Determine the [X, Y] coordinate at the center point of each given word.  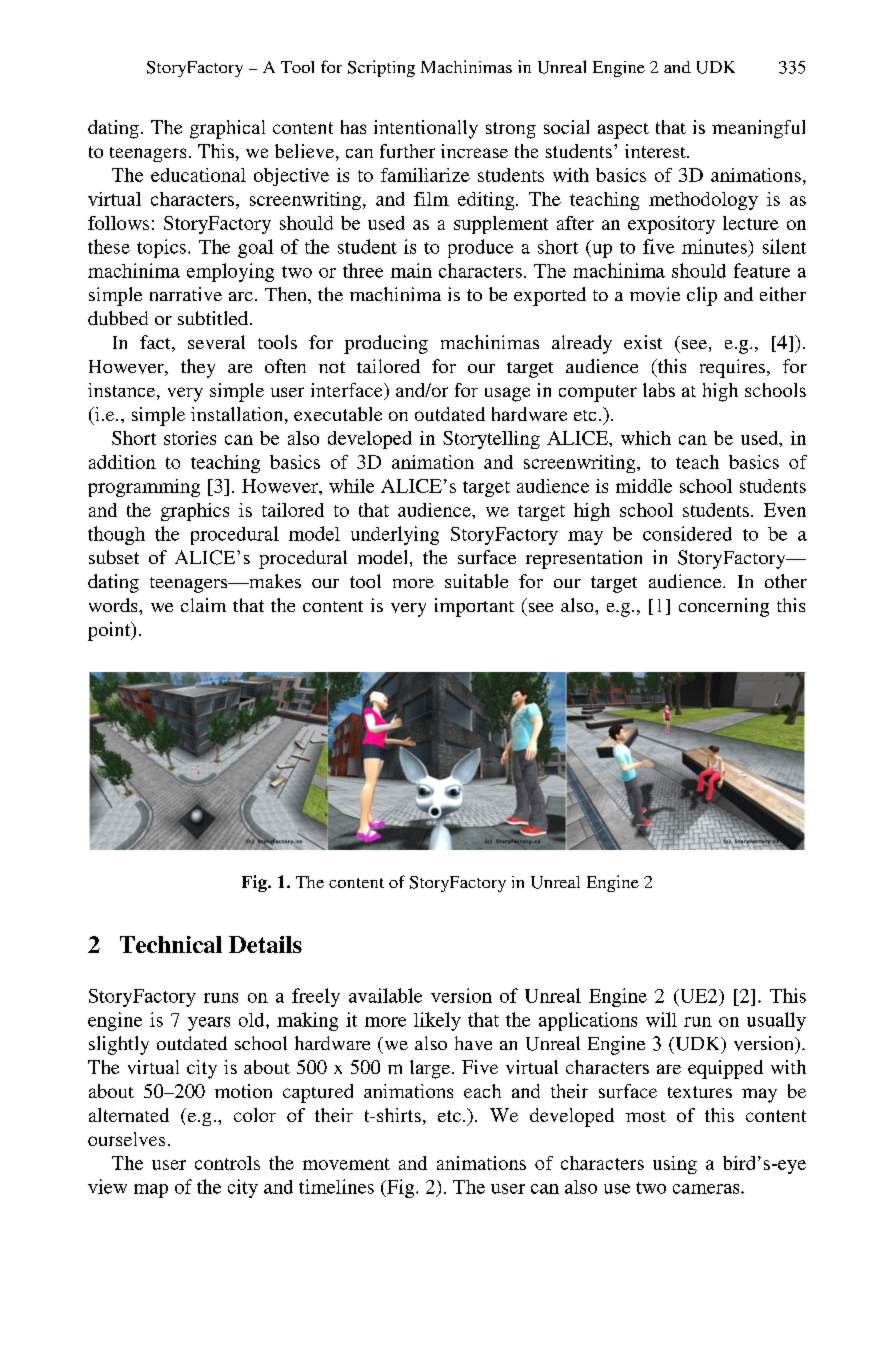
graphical [227, 129]
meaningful [758, 129]
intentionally [426, 129]
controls [227, 1163]
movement [346, 1164]
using [675, 1165]
